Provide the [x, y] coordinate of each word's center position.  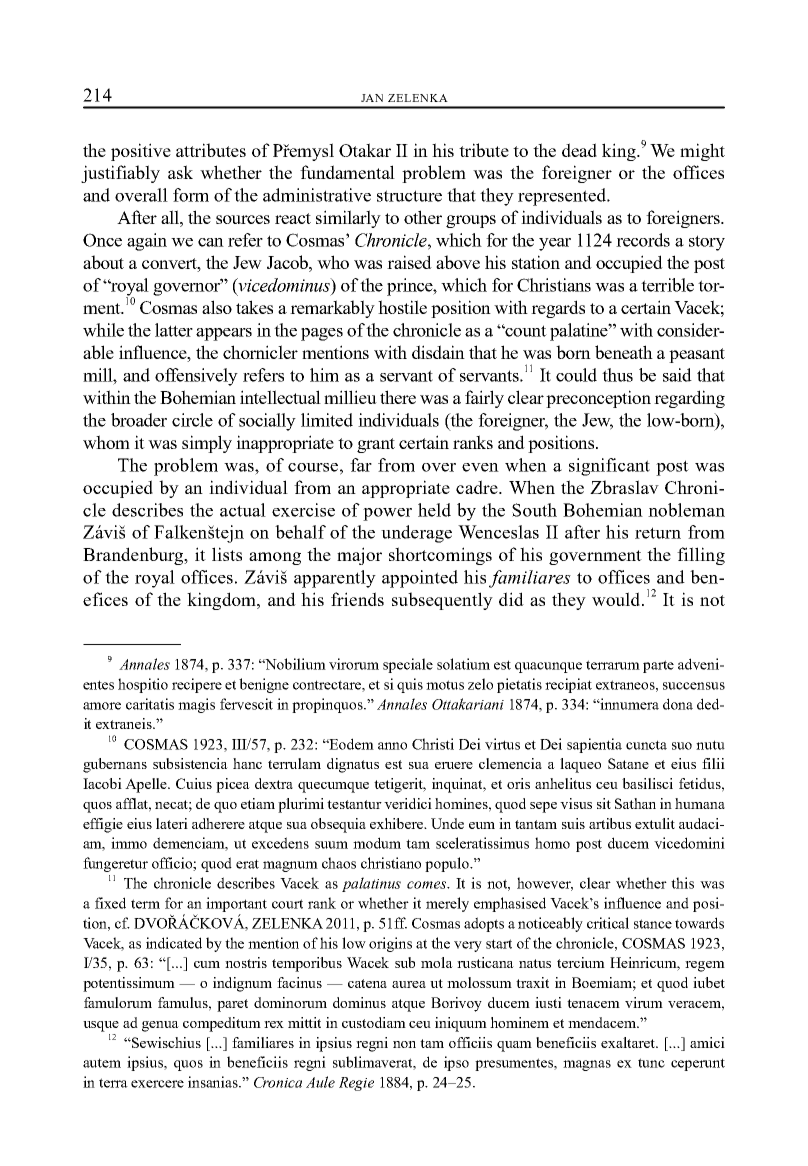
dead [579, 150]
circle [192, 420]
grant [376, 445]
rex [274, 1024]
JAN [372, 98]
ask [180, 172]
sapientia [594, 745]
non [404, 1044]
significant [609, 467]
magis [196, 705]
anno [392, 746]
